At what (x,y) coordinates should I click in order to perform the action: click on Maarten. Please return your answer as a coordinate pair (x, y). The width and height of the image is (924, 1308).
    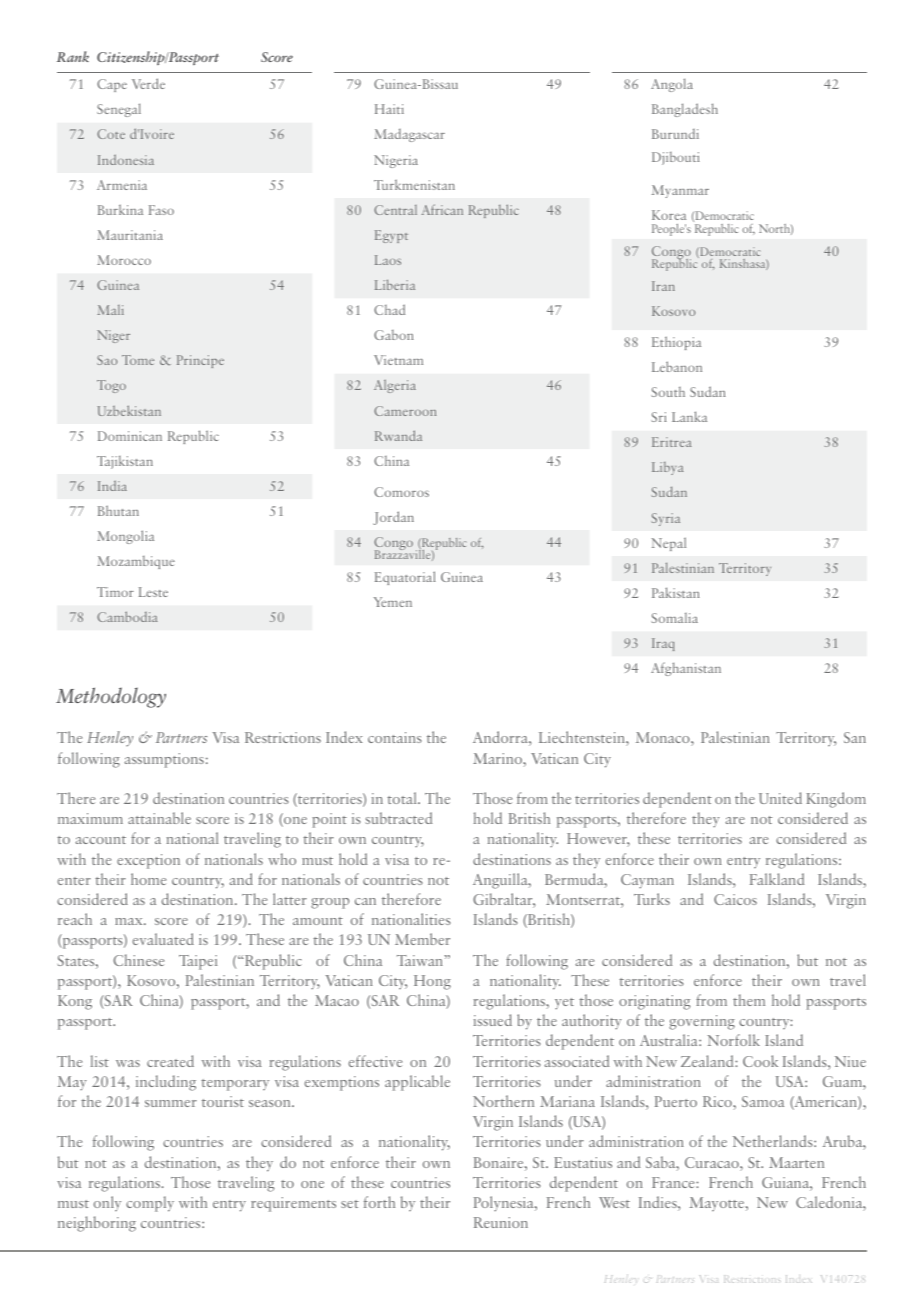
    Looking at the image, I should click on (796, 1162).
